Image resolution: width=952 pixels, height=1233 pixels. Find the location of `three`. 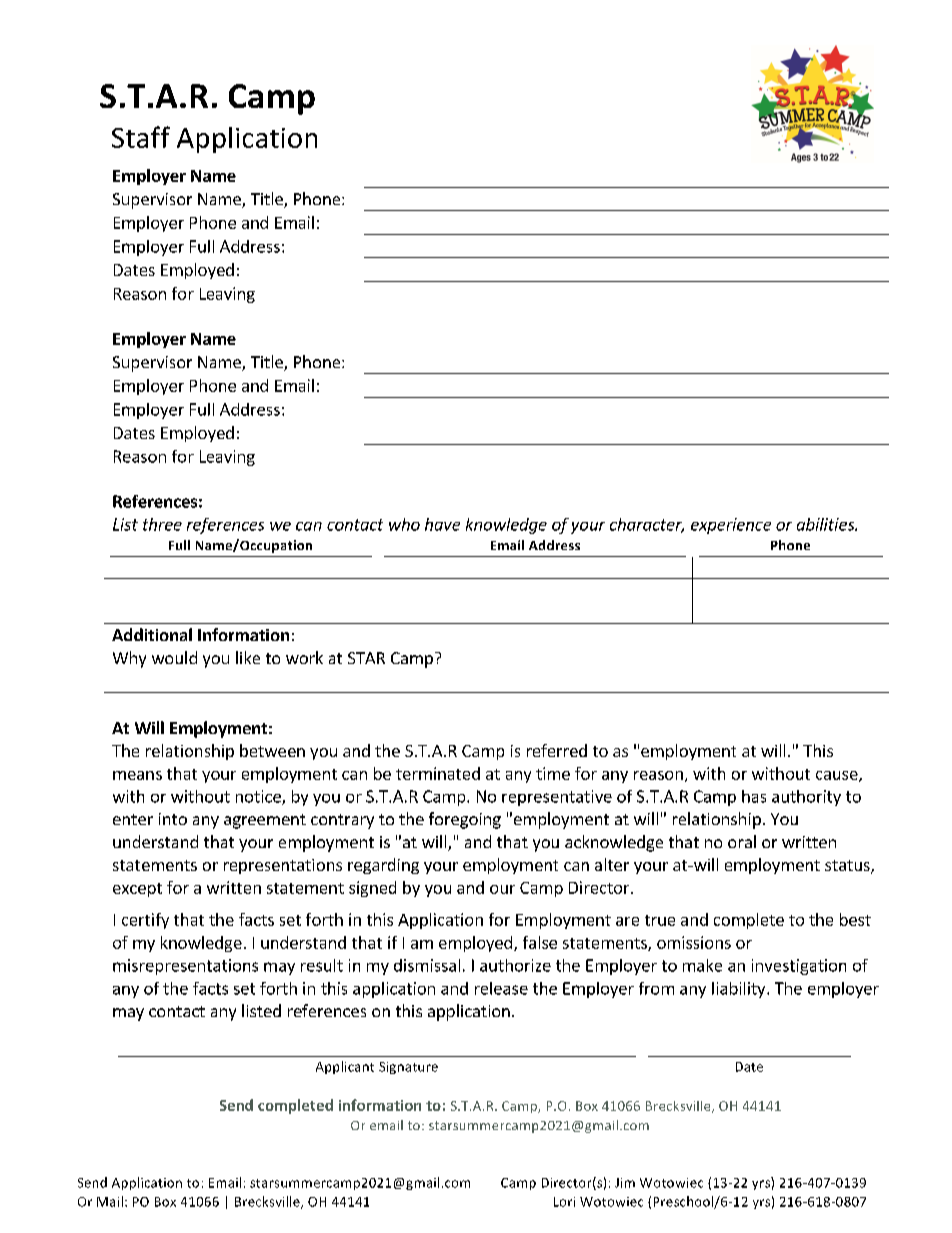

three is located at coordinates (162, 524).
